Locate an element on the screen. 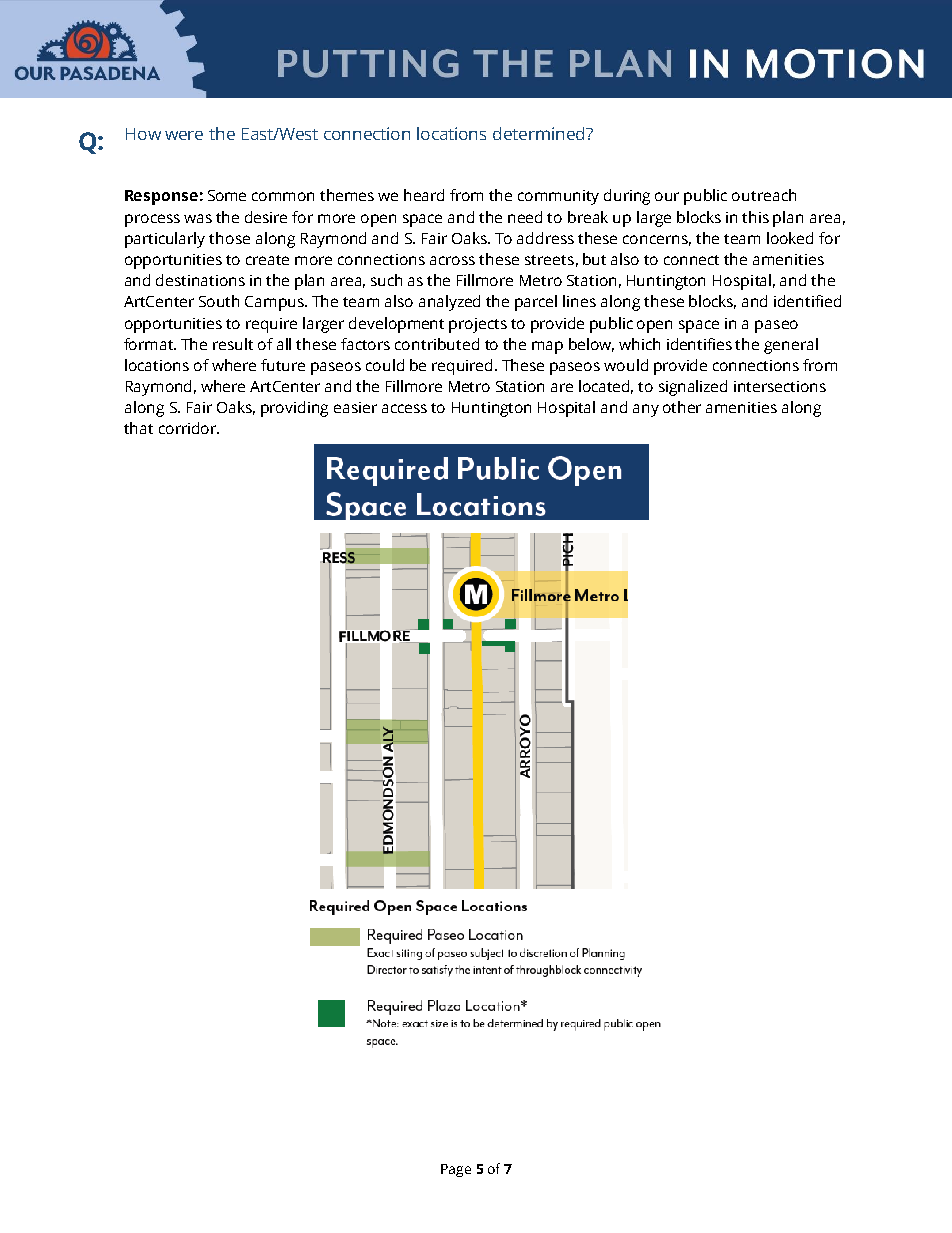 The height and width of the screenshot is (1233, 952). access is located at coordinates (404, 408).
